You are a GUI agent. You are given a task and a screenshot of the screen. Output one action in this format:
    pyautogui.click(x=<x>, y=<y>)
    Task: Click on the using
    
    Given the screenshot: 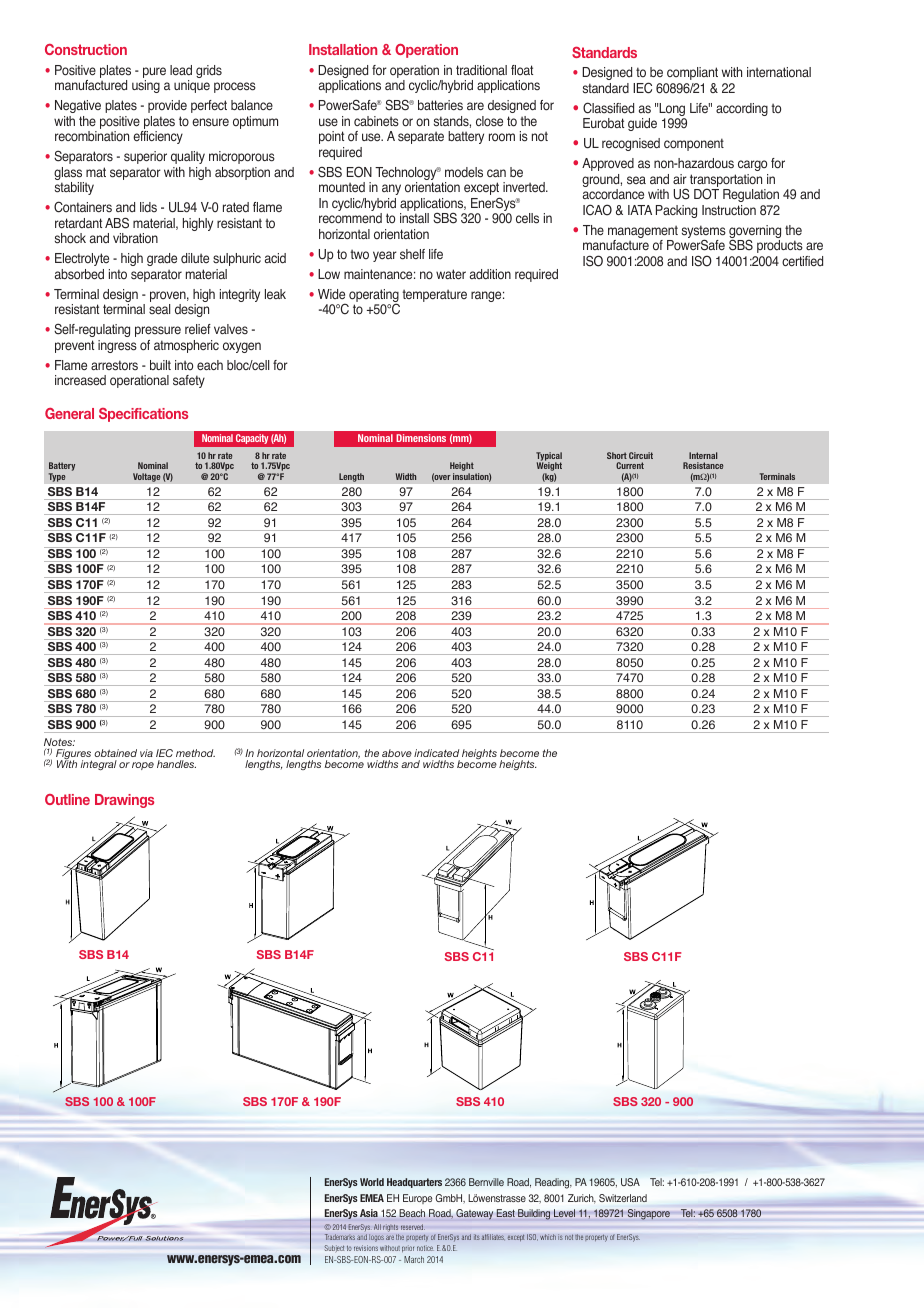 What is the action you would take?
    pyautogui.click(x=146, y=86)
